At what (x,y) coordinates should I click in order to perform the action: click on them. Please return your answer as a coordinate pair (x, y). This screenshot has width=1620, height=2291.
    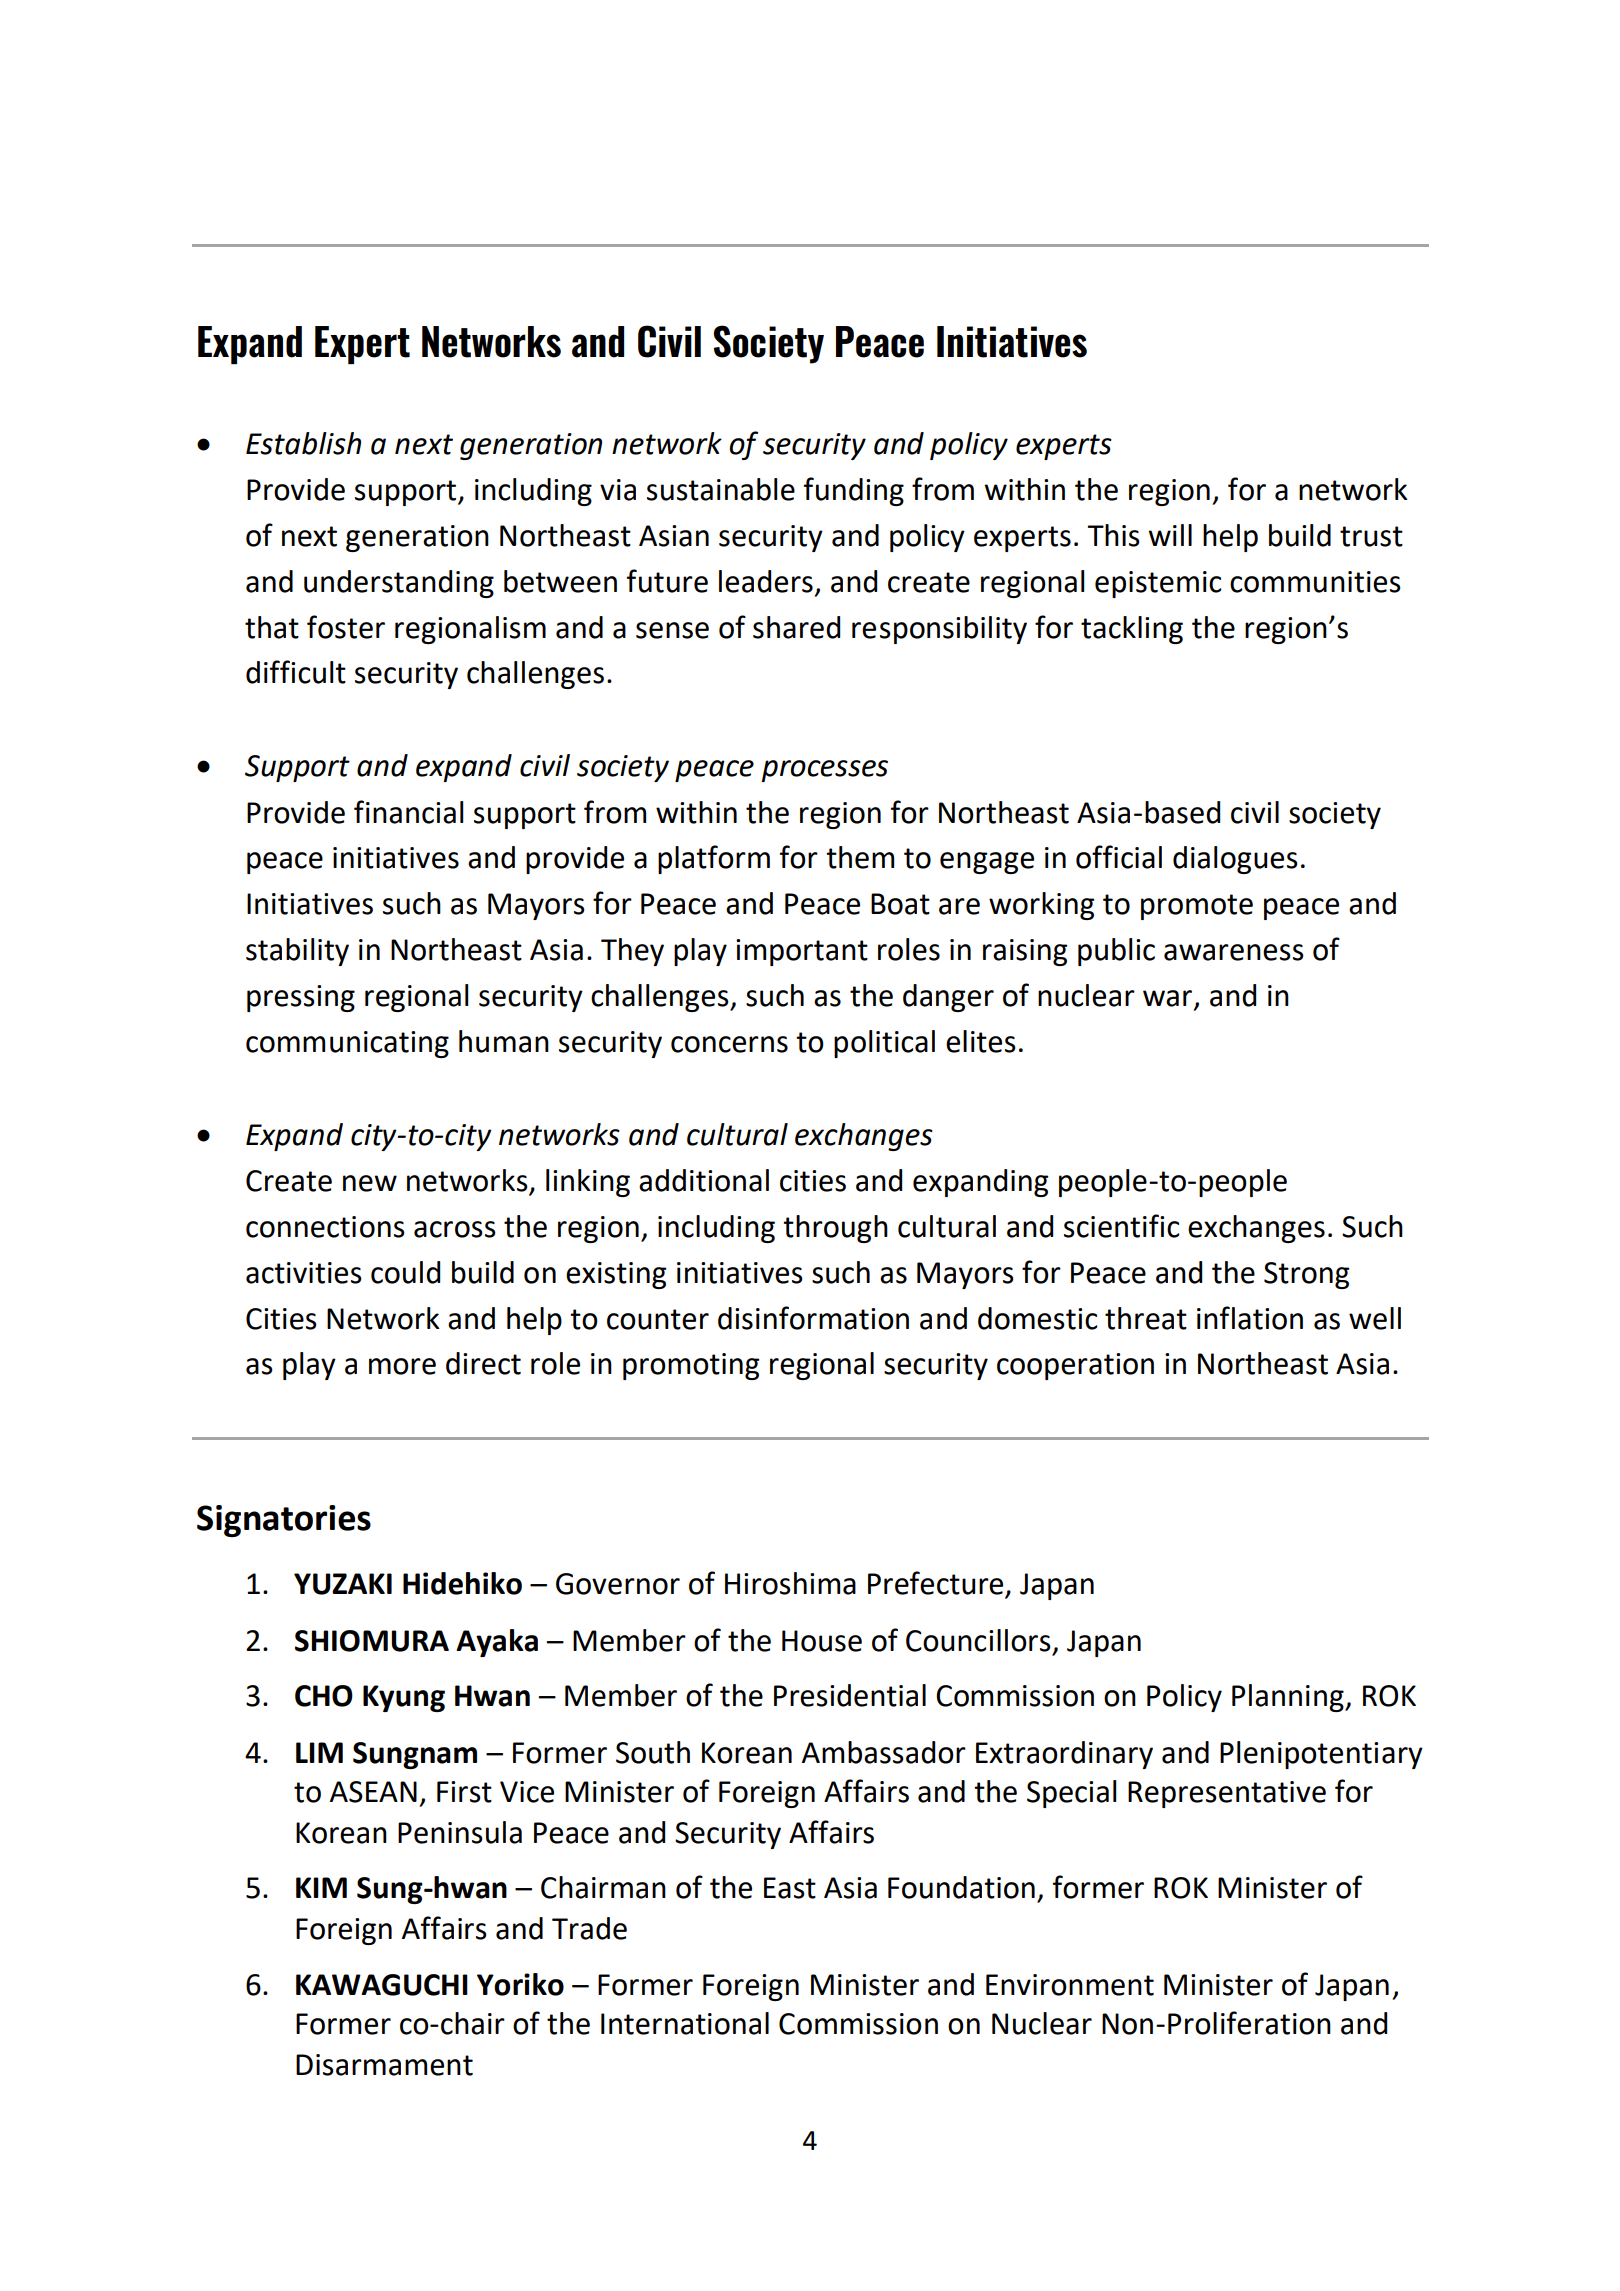
    Looking at the image, I should click on (860, 857).
